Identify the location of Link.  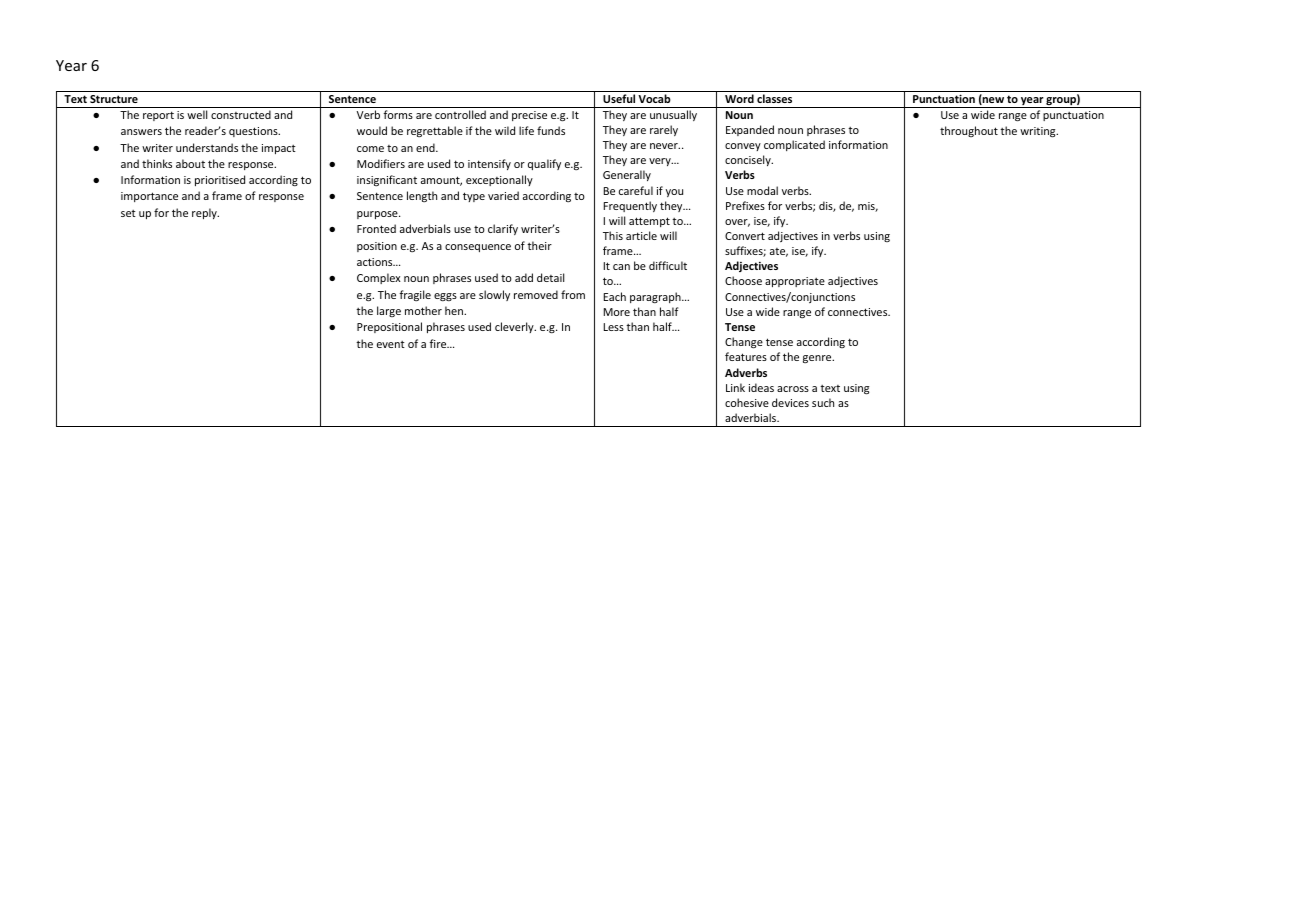
(735, 387).
